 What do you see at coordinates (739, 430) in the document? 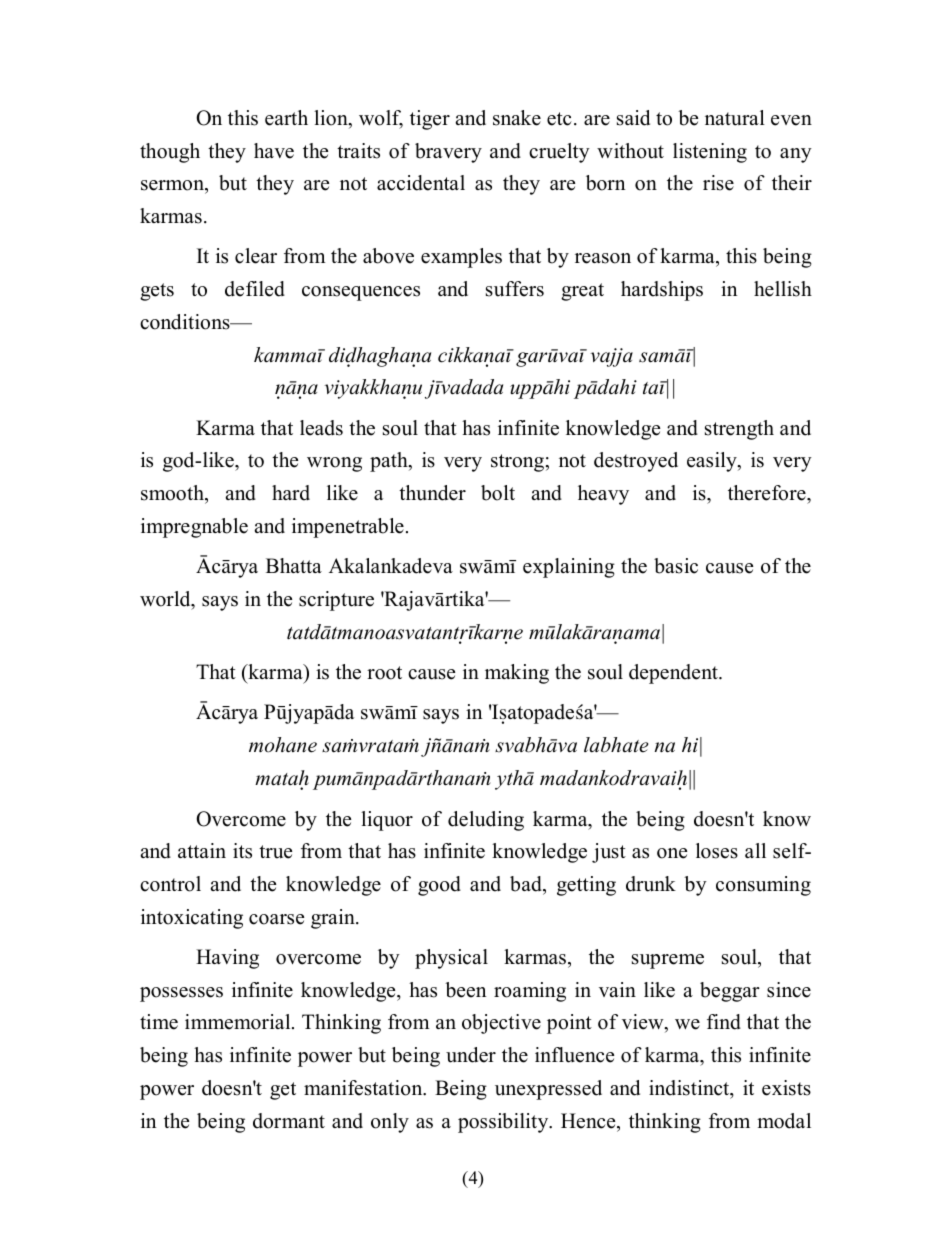
I see `strength` at bounding box center [739, 430].
